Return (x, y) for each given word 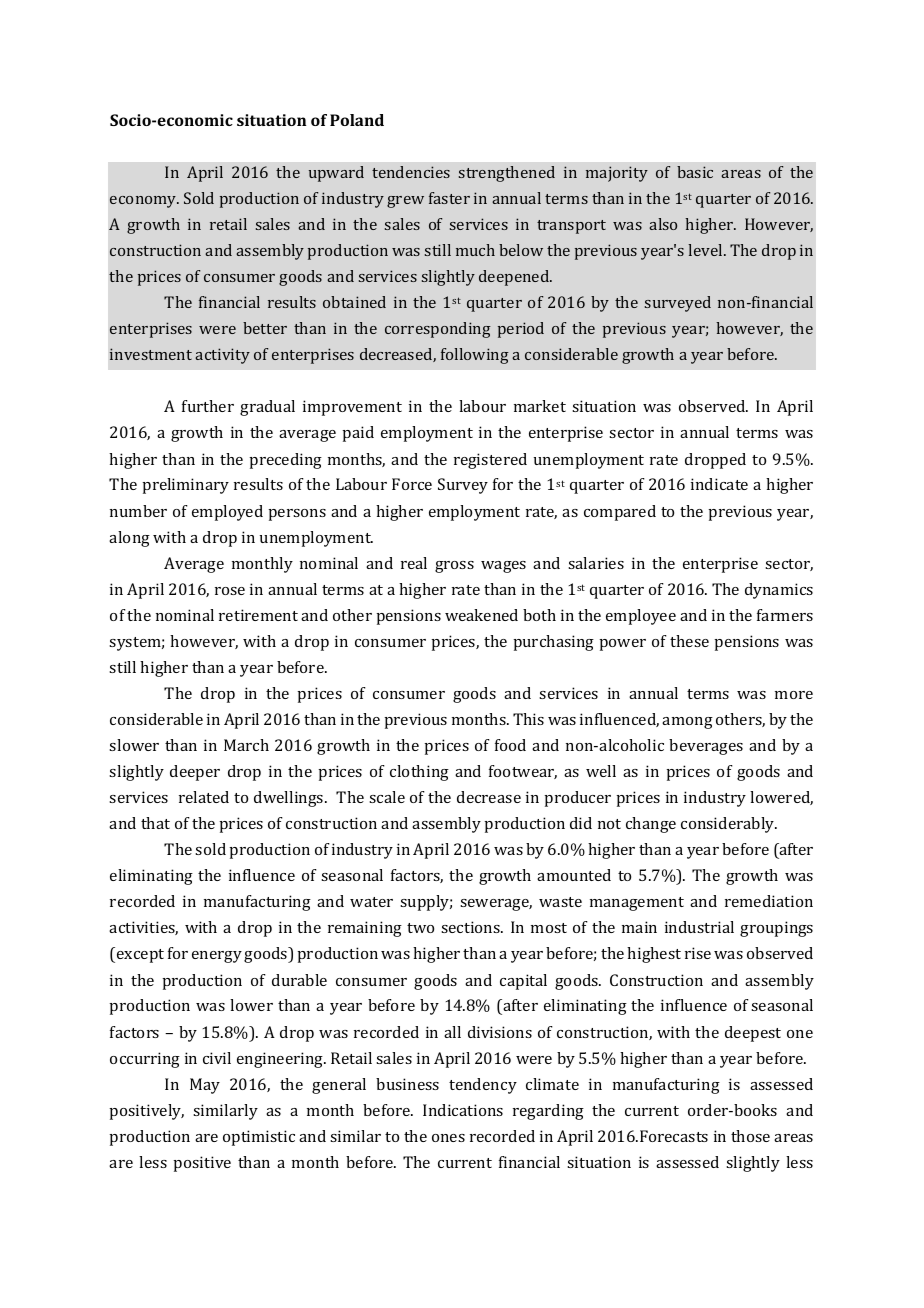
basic (695, 172)
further (208, 406)
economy (144, 202)
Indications (463, 1110)
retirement (258, 615)
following (475, 356)
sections (471, 927)
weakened (481, 615)
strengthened (507, 174)
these (689, 641)
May (205, 1086)
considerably (729, 825)
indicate (719, 484)
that (155, 823)
